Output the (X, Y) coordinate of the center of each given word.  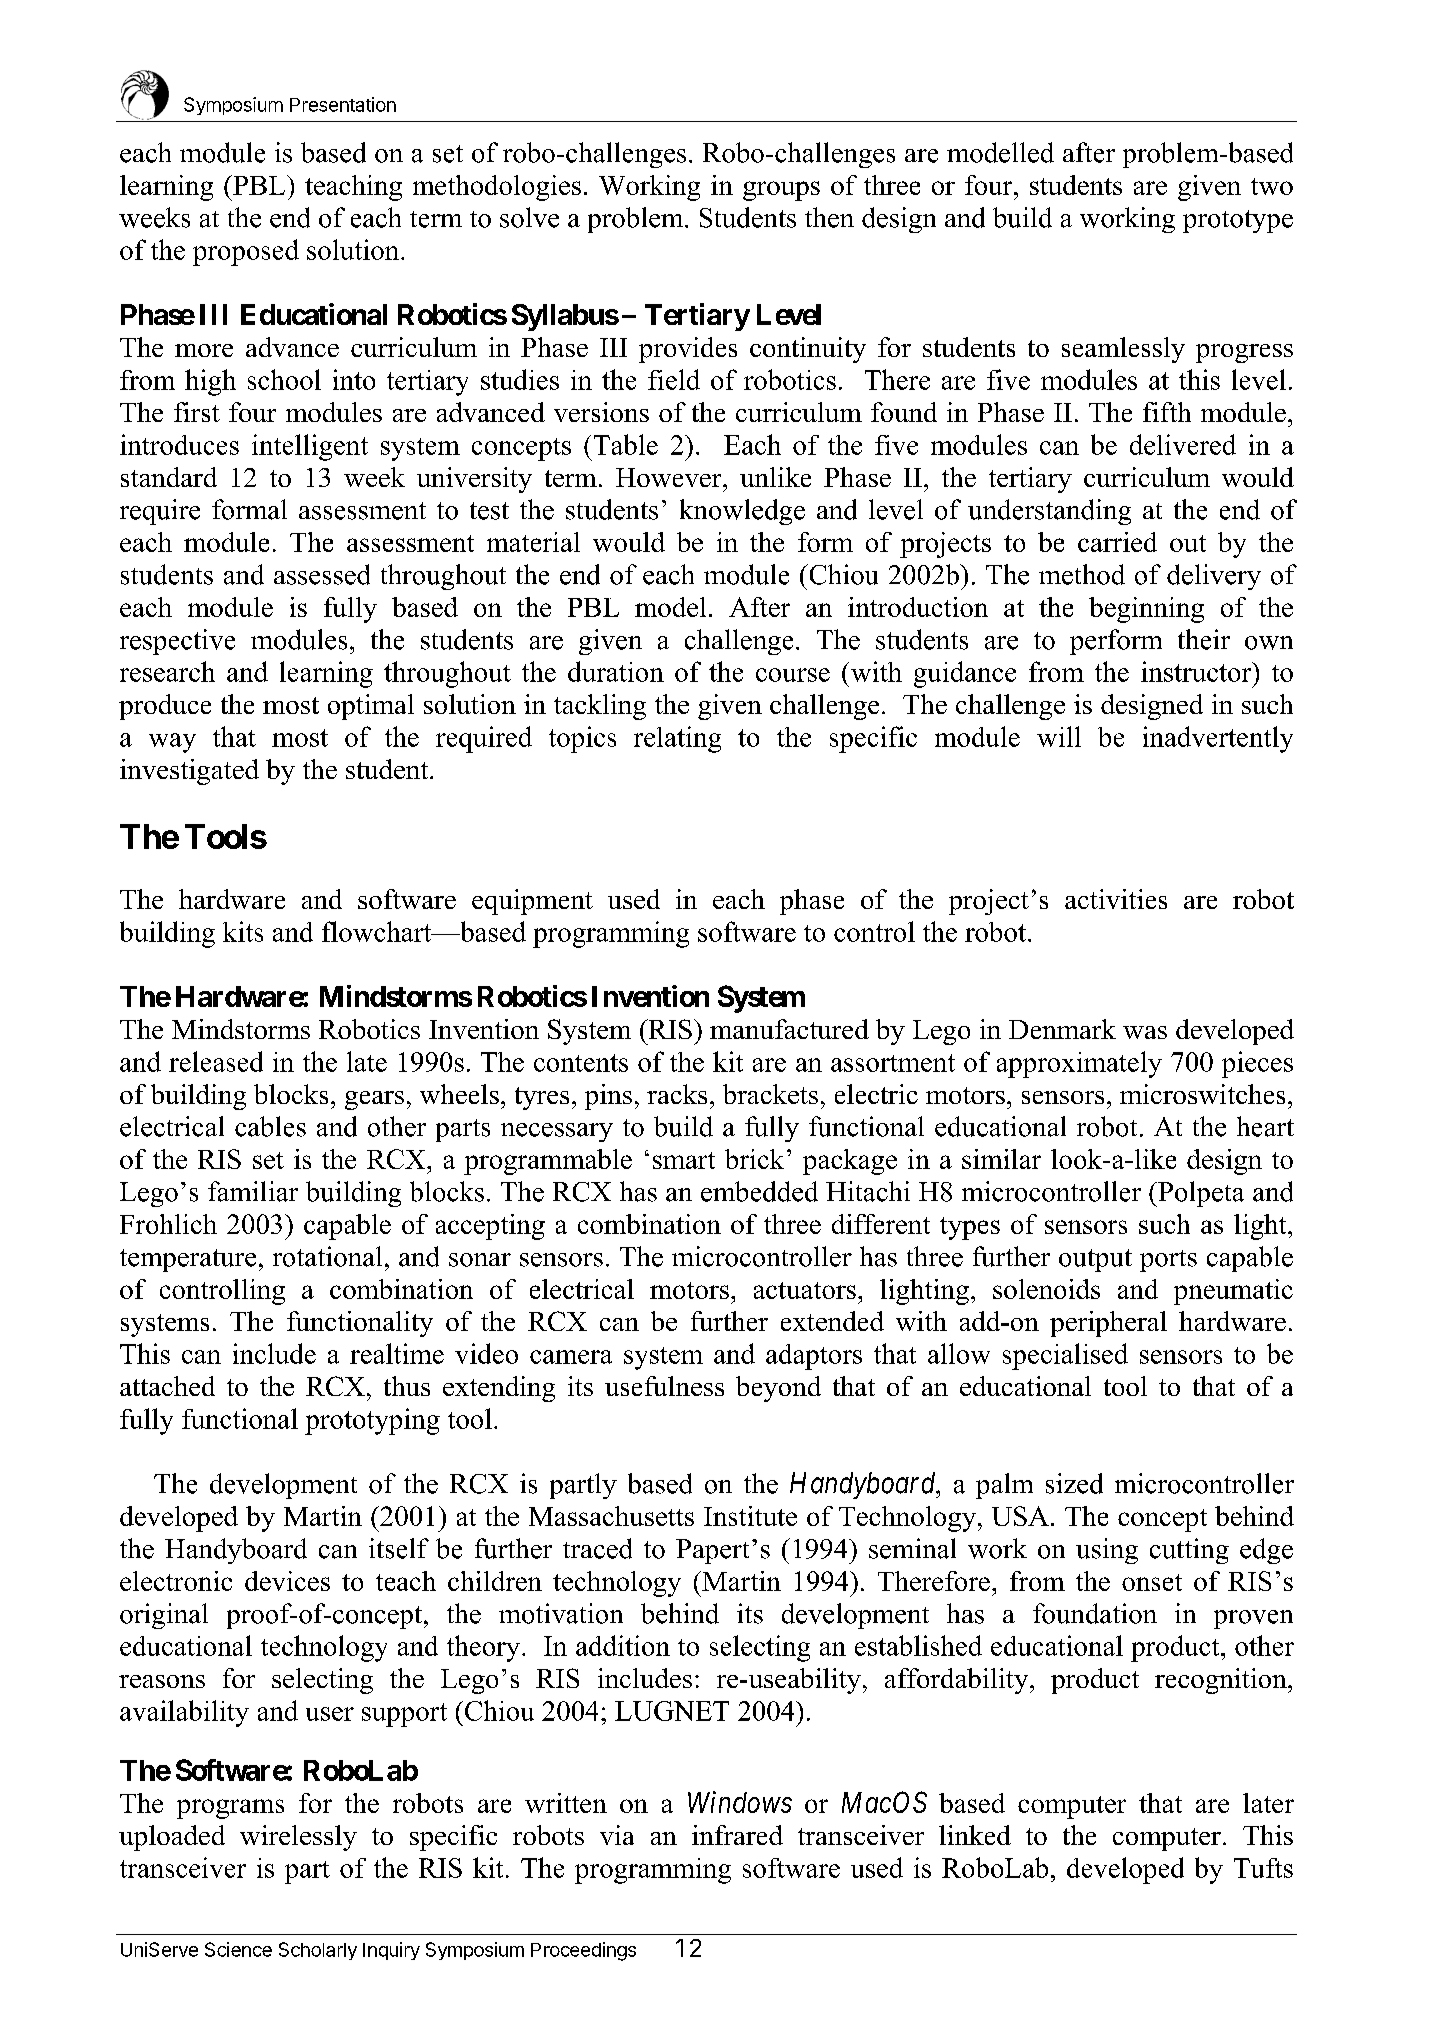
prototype (1238, 221)
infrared (737, 1835)
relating (677, 739)
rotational (327, 1256)
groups (781, 191)
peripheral (1108, 1324)
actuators (805, 1290)
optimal (371, 707)
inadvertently (1218, 739)
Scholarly (318, 1951)
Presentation (343, 104)
